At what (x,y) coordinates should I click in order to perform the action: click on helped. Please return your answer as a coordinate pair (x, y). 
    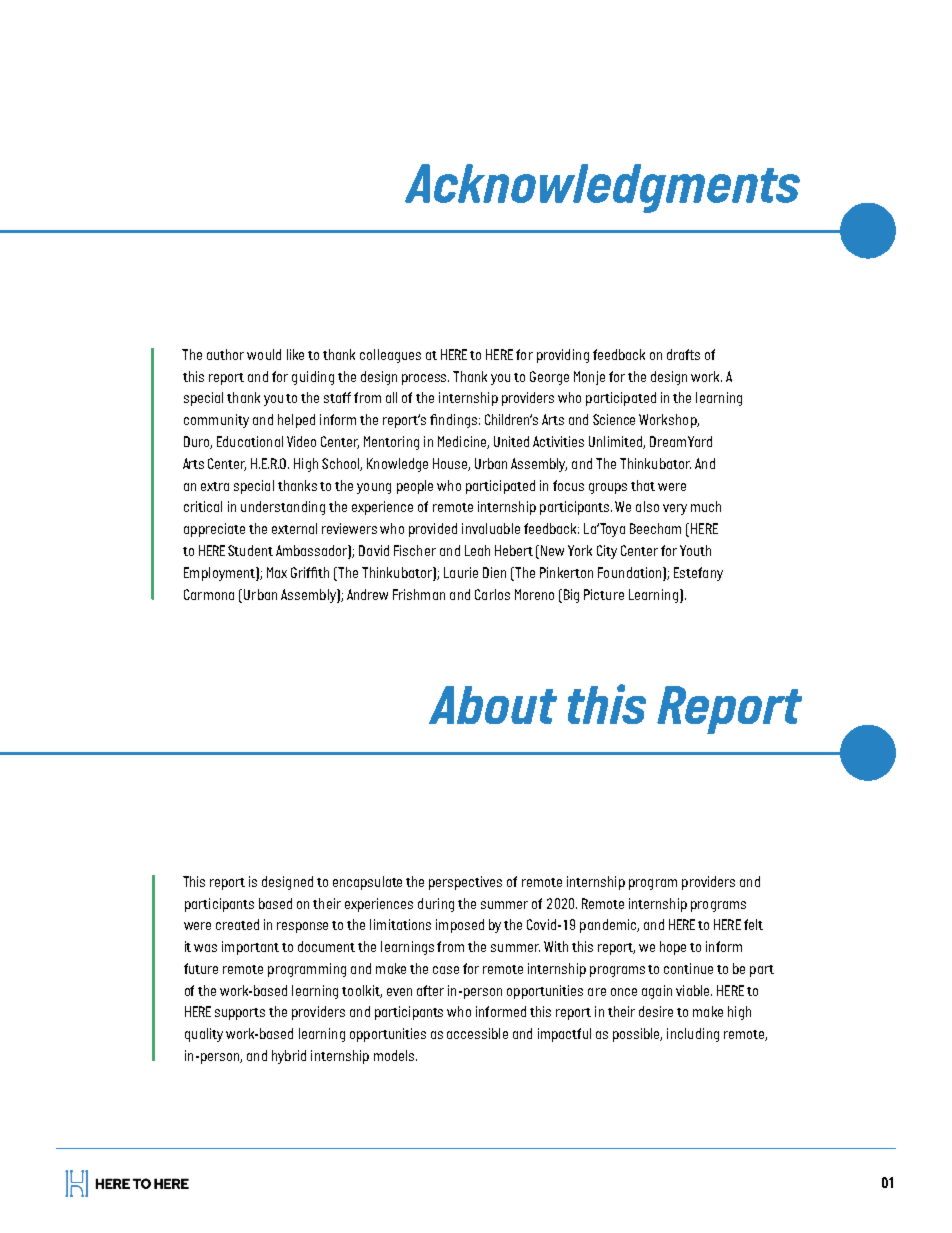
    Looking at the image, I should click on (296, 421).
